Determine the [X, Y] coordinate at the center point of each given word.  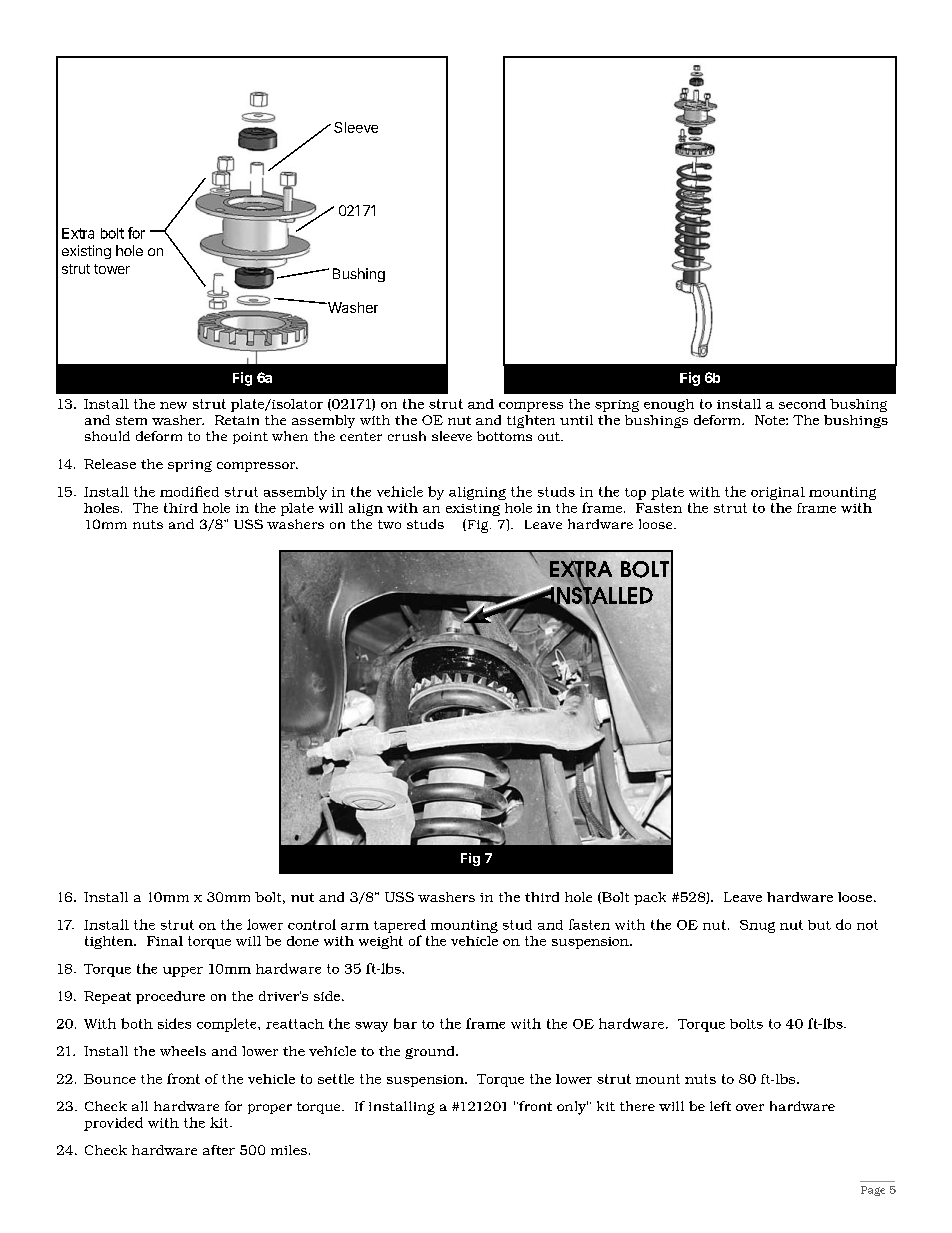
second [802, 404]
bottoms [504, 436]
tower [112, 269]
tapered [400, 926]
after [219, 1150]
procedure [170, 997]
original [778, 493]
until [576, 420]
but [819, 925]
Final [165, 941]
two [389, 524]
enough [669, 405]
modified [189, 491]
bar [405, 1023]
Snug [757, 926]
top [635, 494]
